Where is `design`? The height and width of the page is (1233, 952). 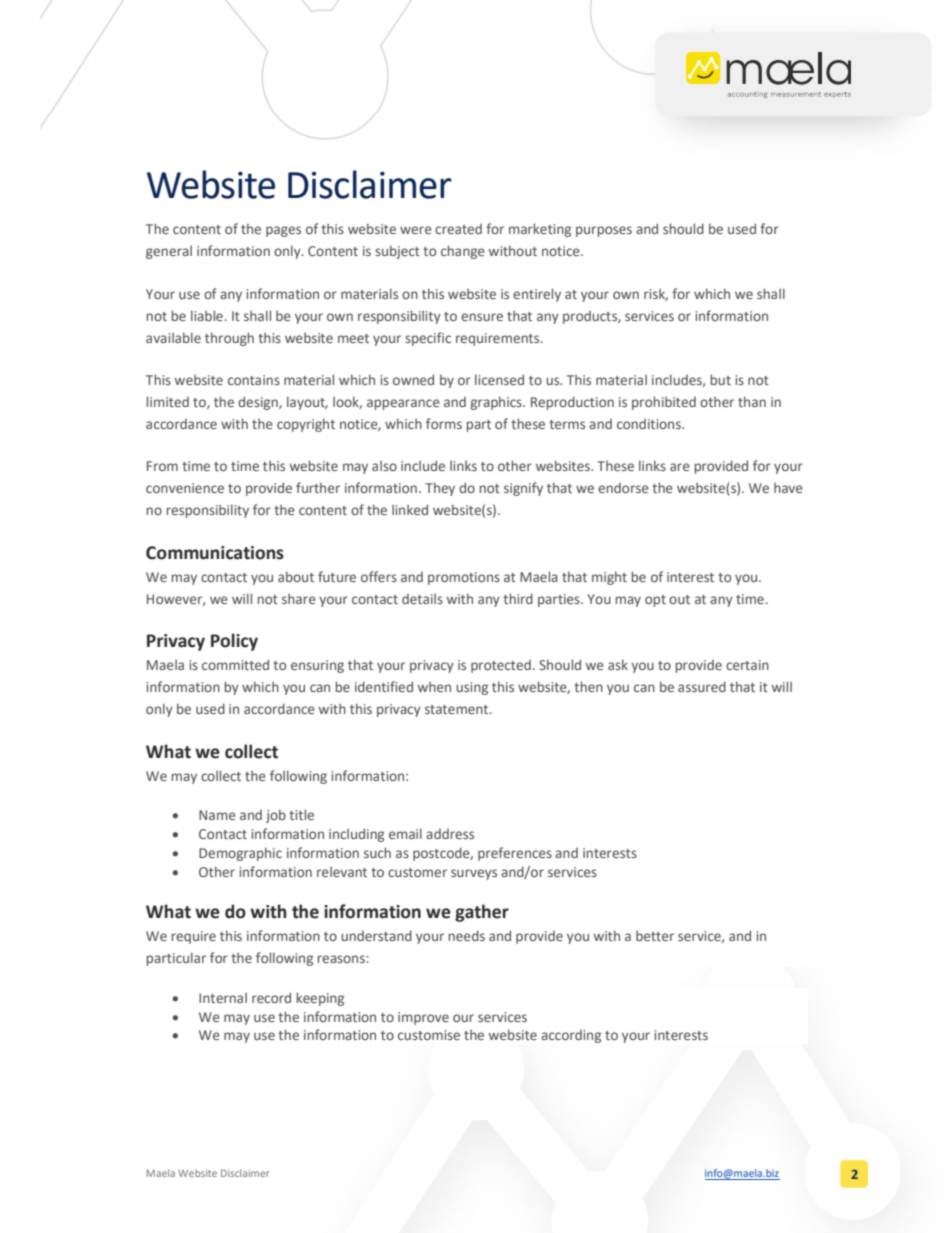 design is located at coordinates (259, 403).
